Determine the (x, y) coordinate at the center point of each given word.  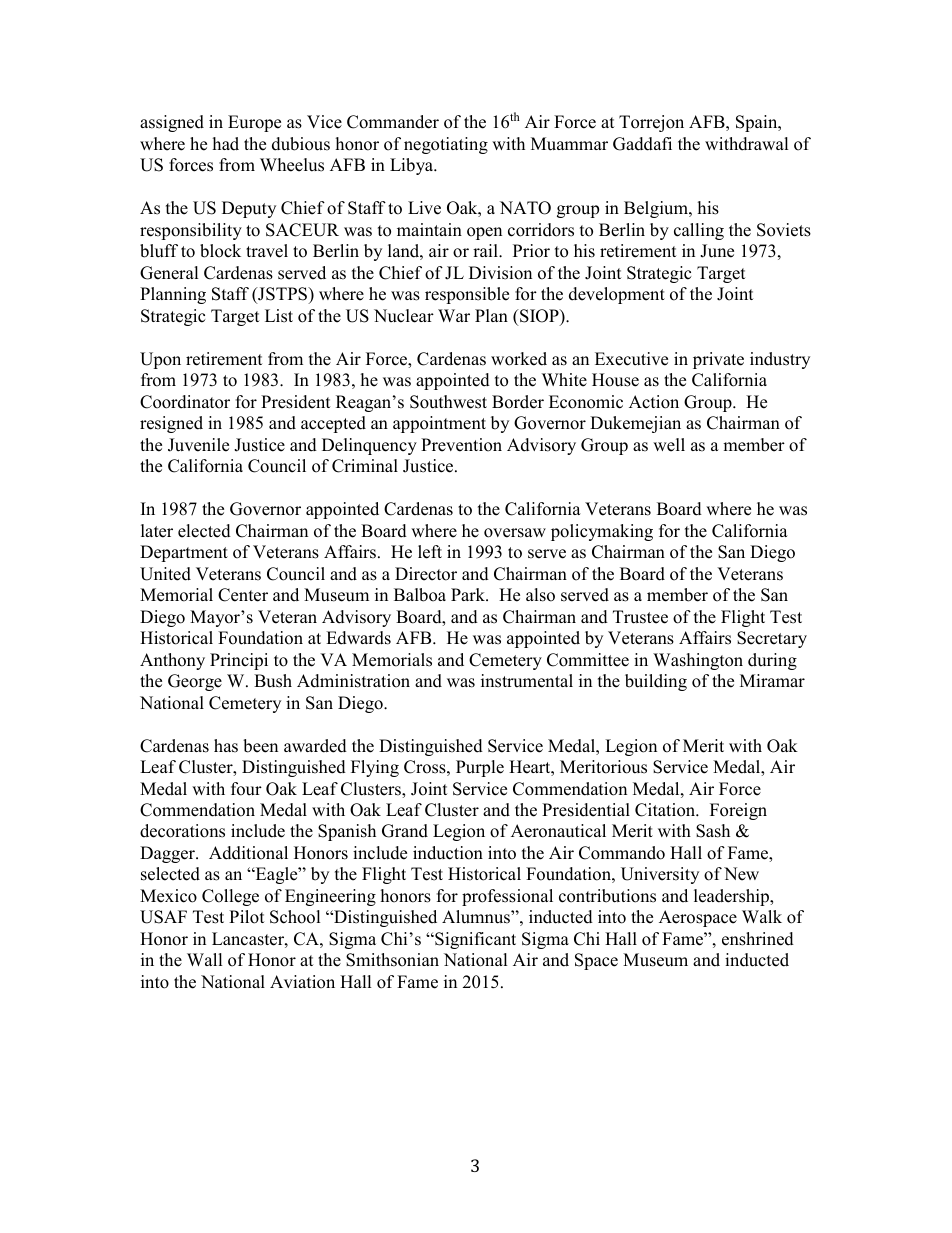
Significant (474, 940)
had (226, 144)
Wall (205, 959)
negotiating (446, 145)
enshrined (758, 939)
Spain (758, 123)
